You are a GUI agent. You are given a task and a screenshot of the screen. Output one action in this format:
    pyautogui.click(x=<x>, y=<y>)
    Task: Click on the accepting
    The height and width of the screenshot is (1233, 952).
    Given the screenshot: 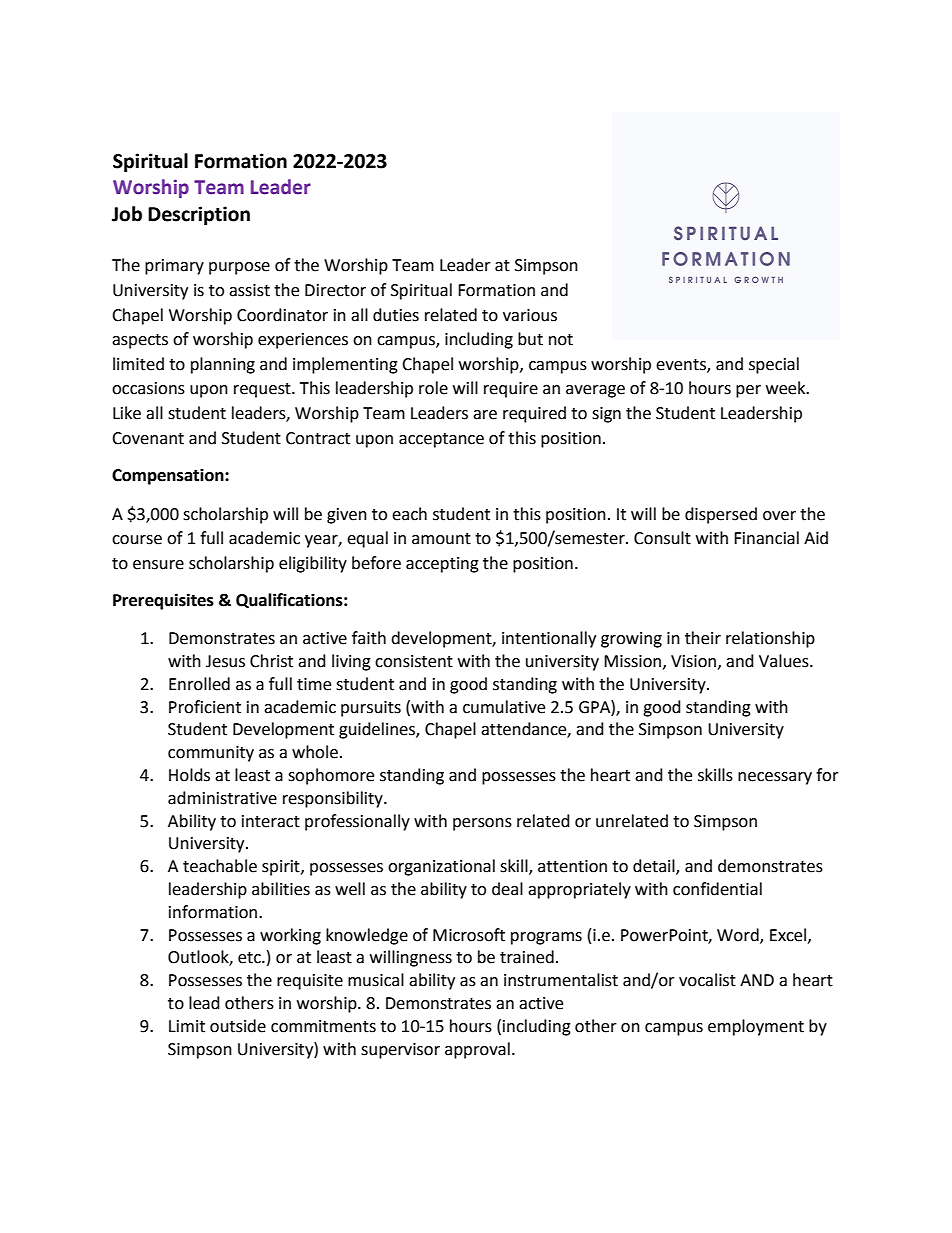 What is the action you would take?
    pyautogui.click(x=442, y=565)
